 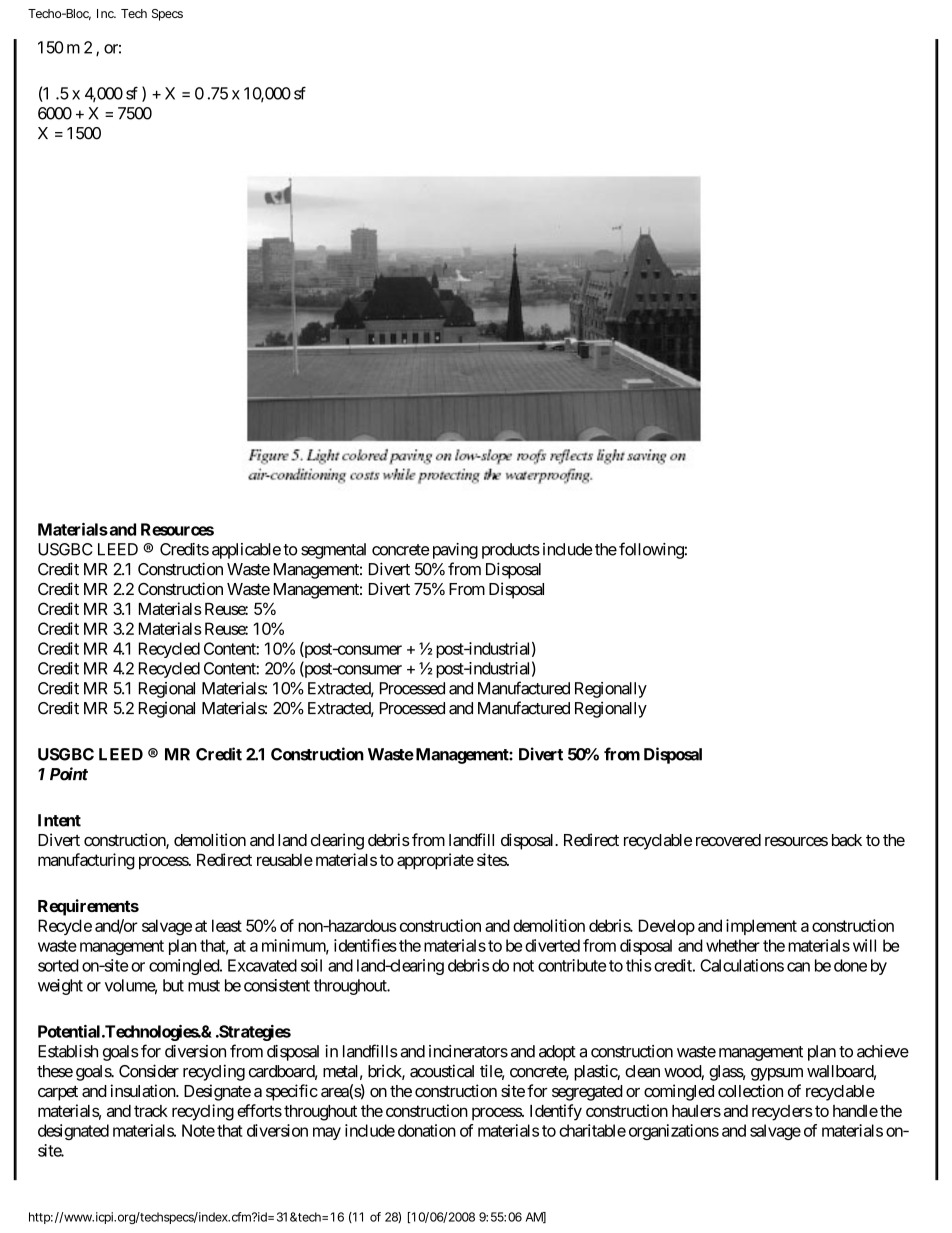 What do you see at coordinates (86, 861) in the screenshot?
I see `manufacturing` at bounding box center [86, 861].
